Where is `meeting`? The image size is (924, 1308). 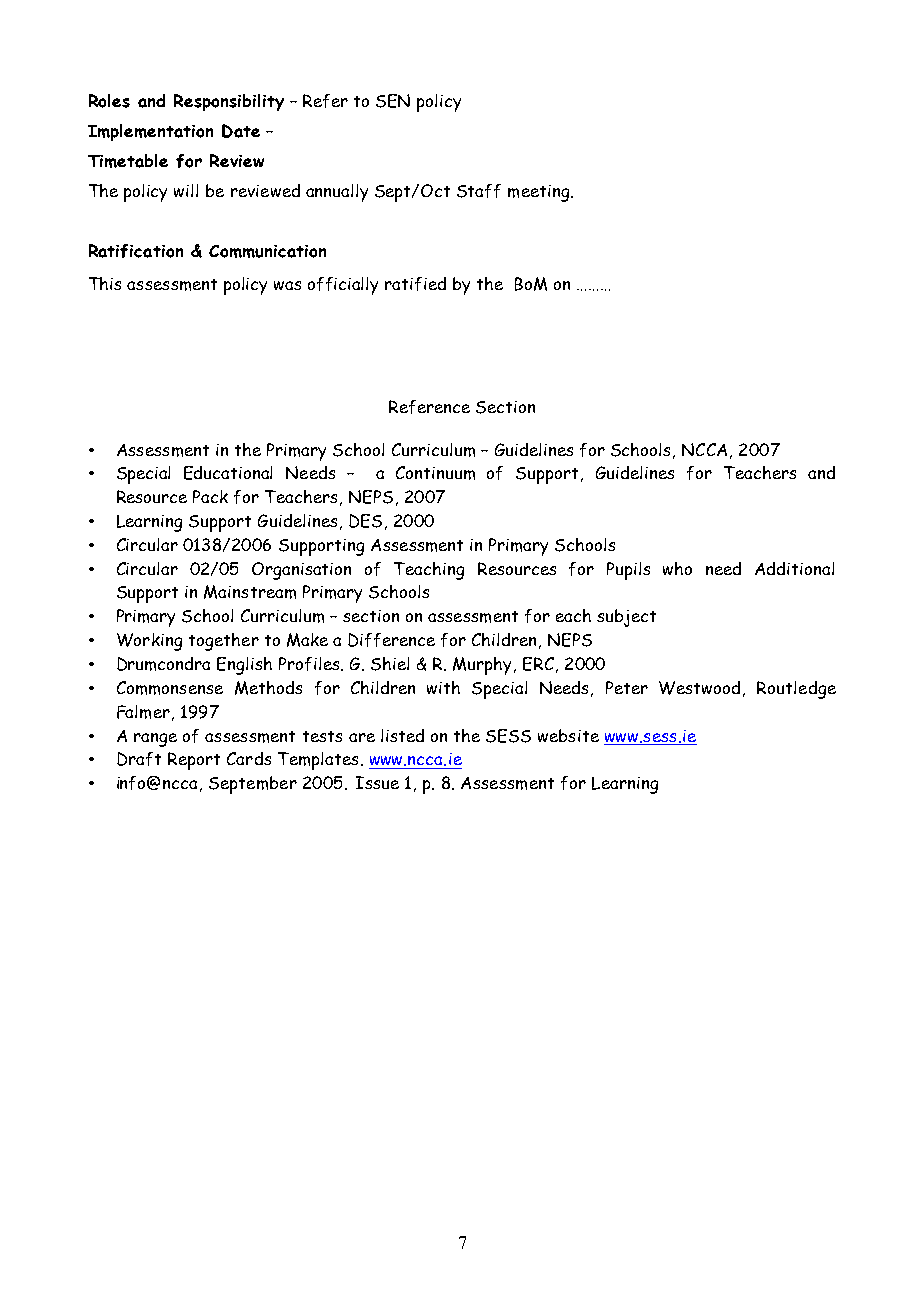 meeting is located at coordinates (540, 193).
